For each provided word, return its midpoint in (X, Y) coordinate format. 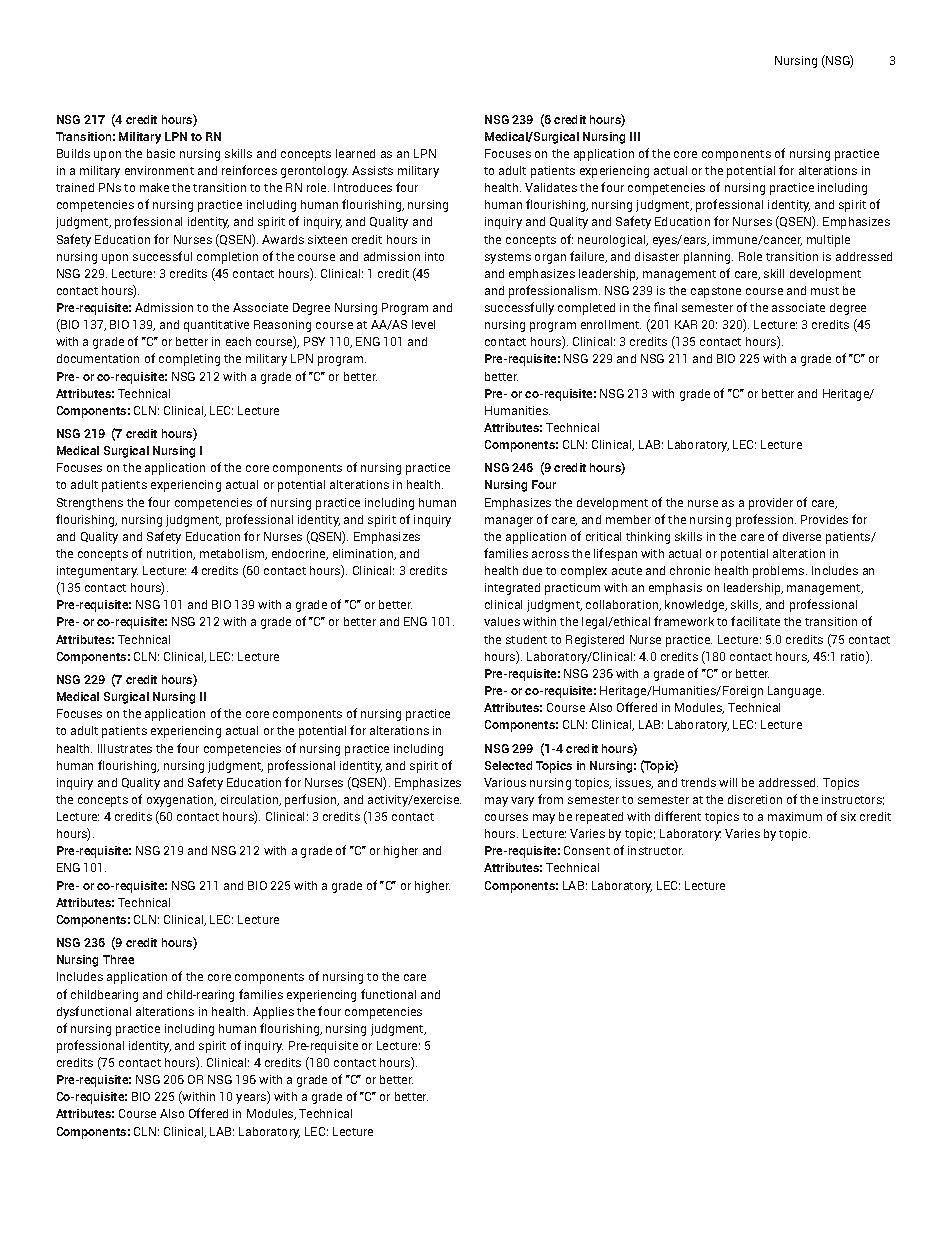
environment (159, 170)
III (635, 136)
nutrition (171, 554)
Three (118, 959)
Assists (372, 170)
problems (780, 572)
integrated (512, 589)
